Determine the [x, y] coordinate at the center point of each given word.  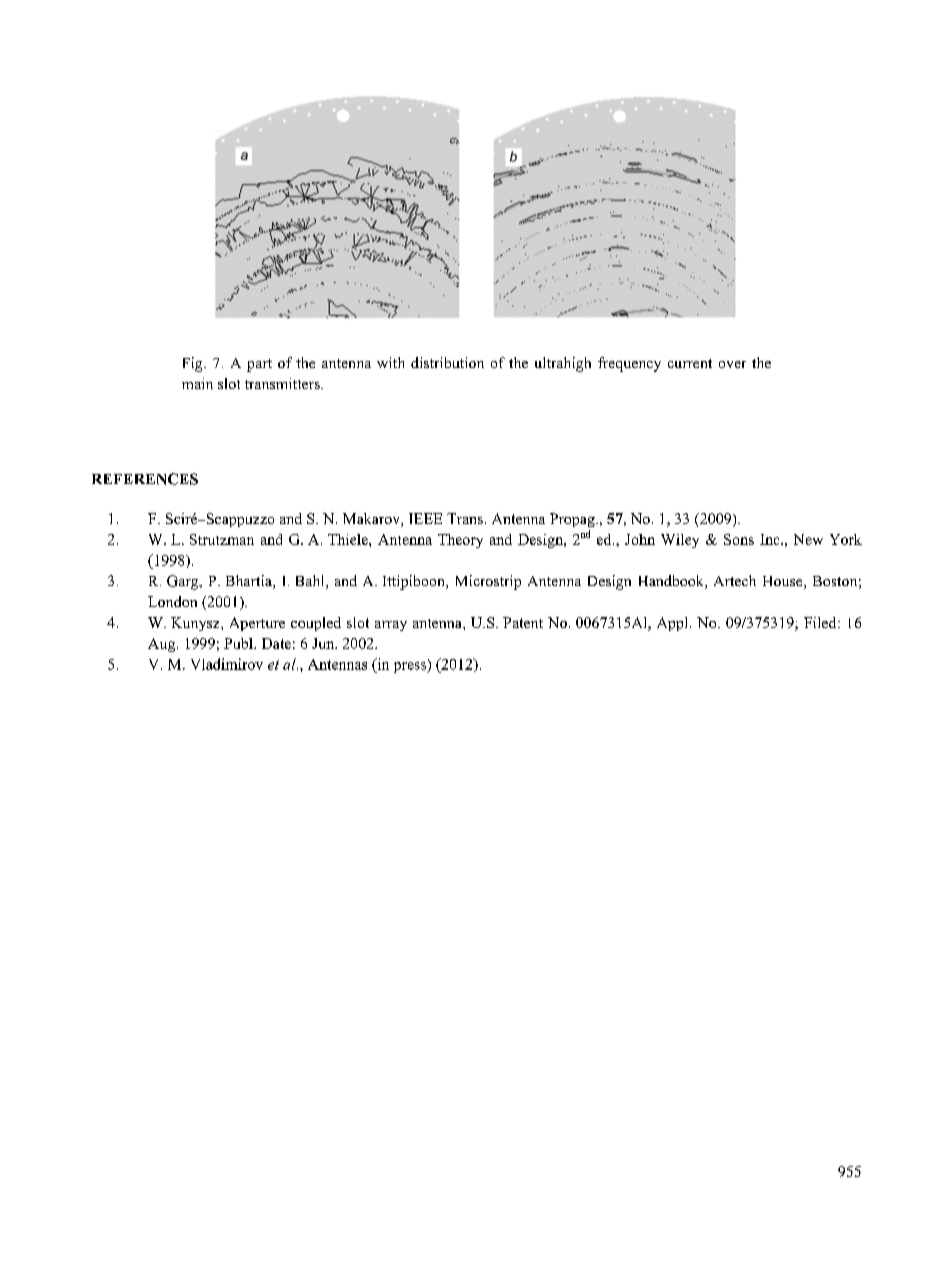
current [690, 363]
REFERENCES [145, 479]
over [732, 364]
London [172, 601]
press [411, 667]
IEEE [425, 518]
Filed [821, 622]
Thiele [349, 539]
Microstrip [488, 582]
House [784, 582]
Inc [771, 539]
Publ [239, 643]
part [259, 365]
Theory [460, 541]
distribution [447, 362]
